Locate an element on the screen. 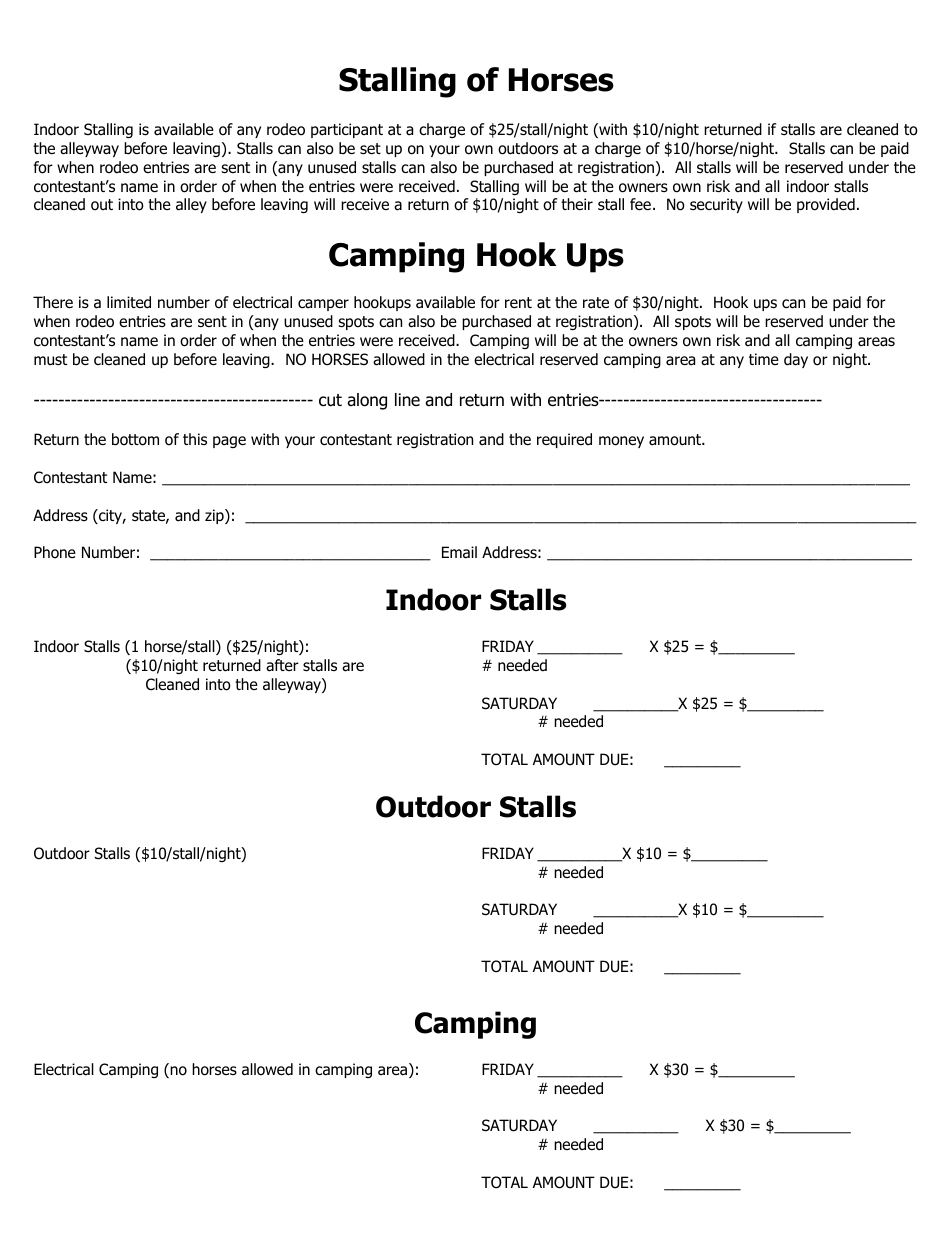 The image size is (952, 1233). participant is located at coordinates (347, 130).
